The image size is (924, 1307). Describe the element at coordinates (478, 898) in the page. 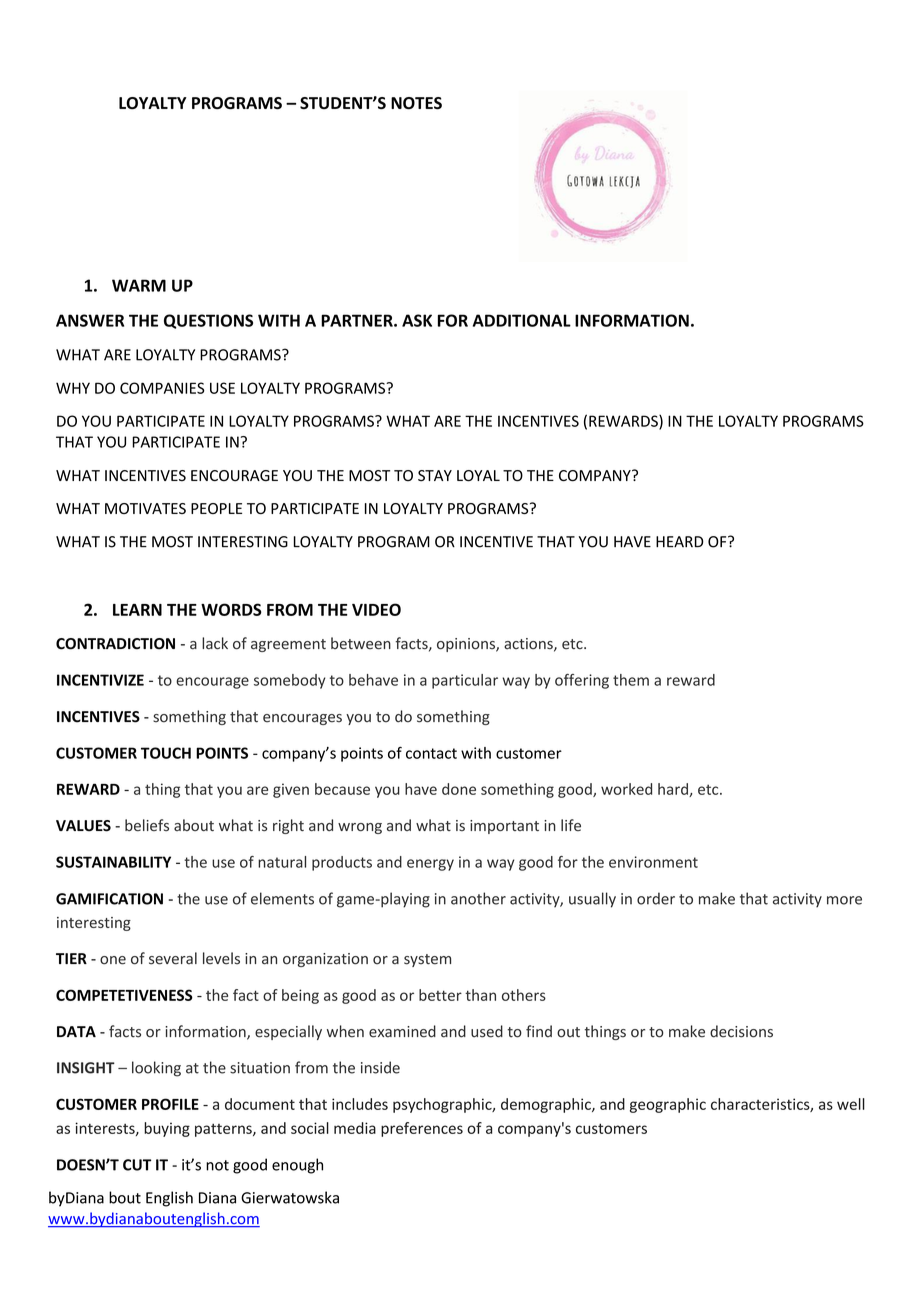

I see `another` at that location.
